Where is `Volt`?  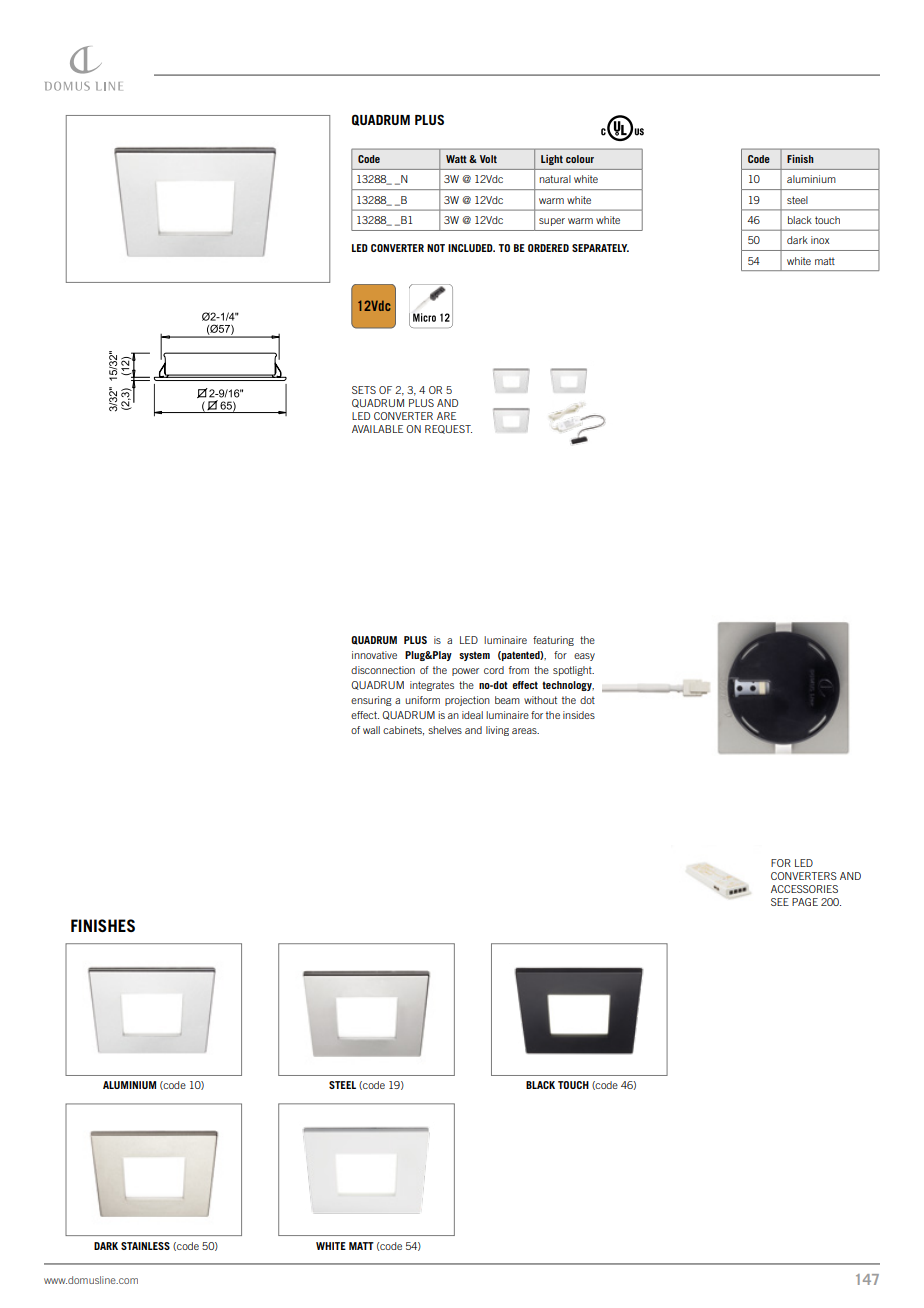 Volt is located at coordinates (488, 159).
